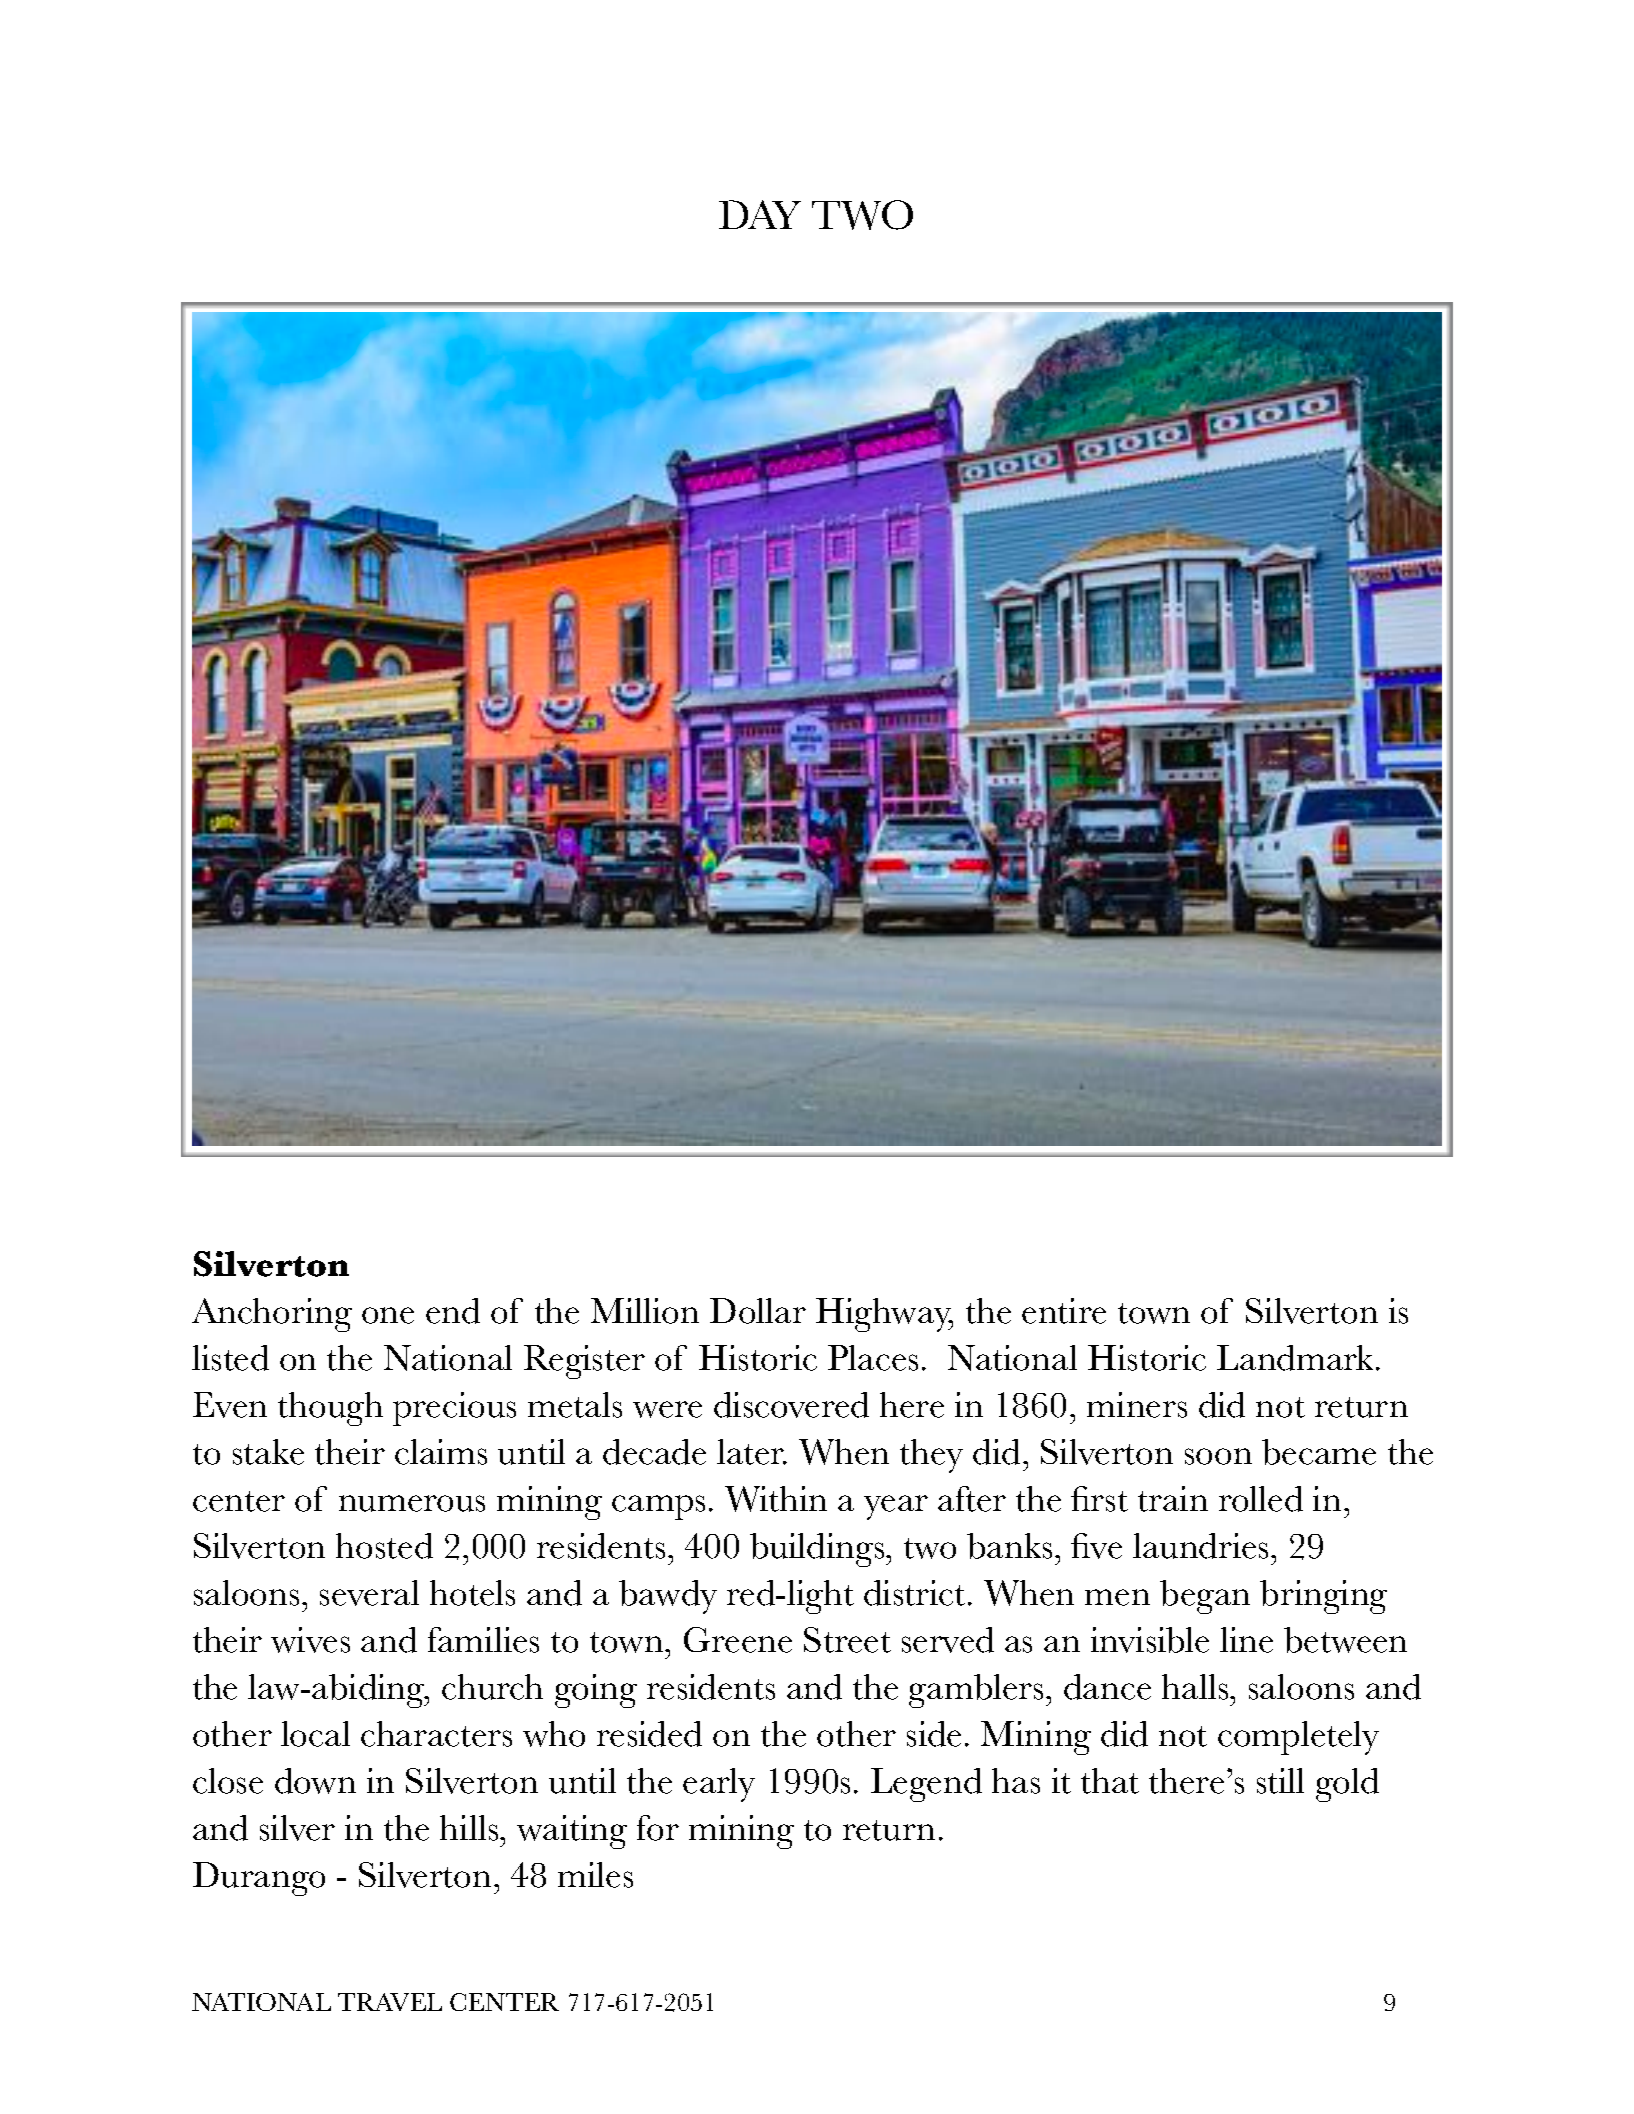  I want to click on entire, so click(1064, 1311).
